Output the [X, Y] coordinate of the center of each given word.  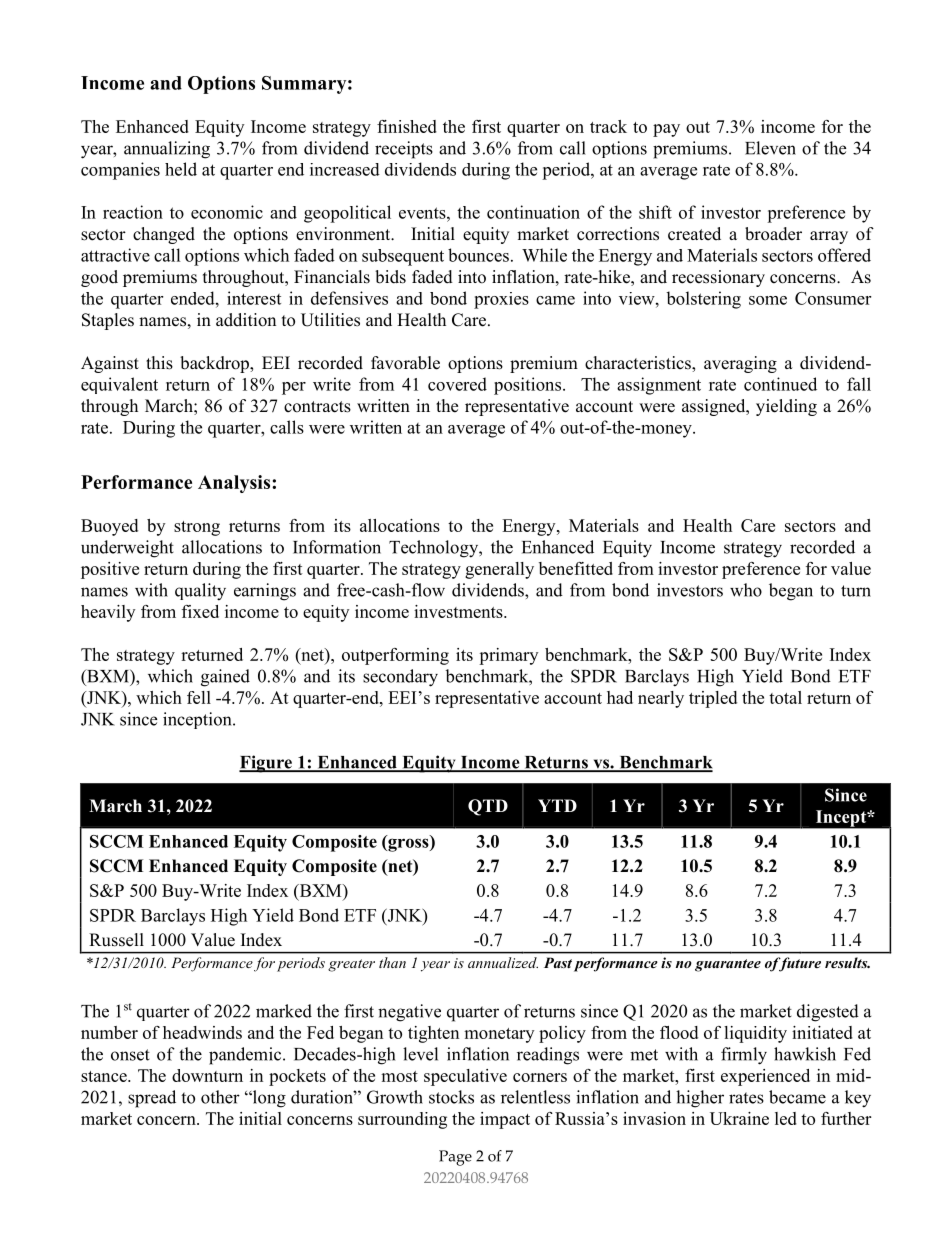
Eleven [770, 148]
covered [457, 384]
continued [780, 384]
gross [408, 844]
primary [508, 656]
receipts [404, 150]
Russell [116, 940]
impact [505, 1120]
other [220, 1097]
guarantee [728, 965]
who [746, 590]
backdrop [215, 364]
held [181, 169]
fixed [200, 611]
